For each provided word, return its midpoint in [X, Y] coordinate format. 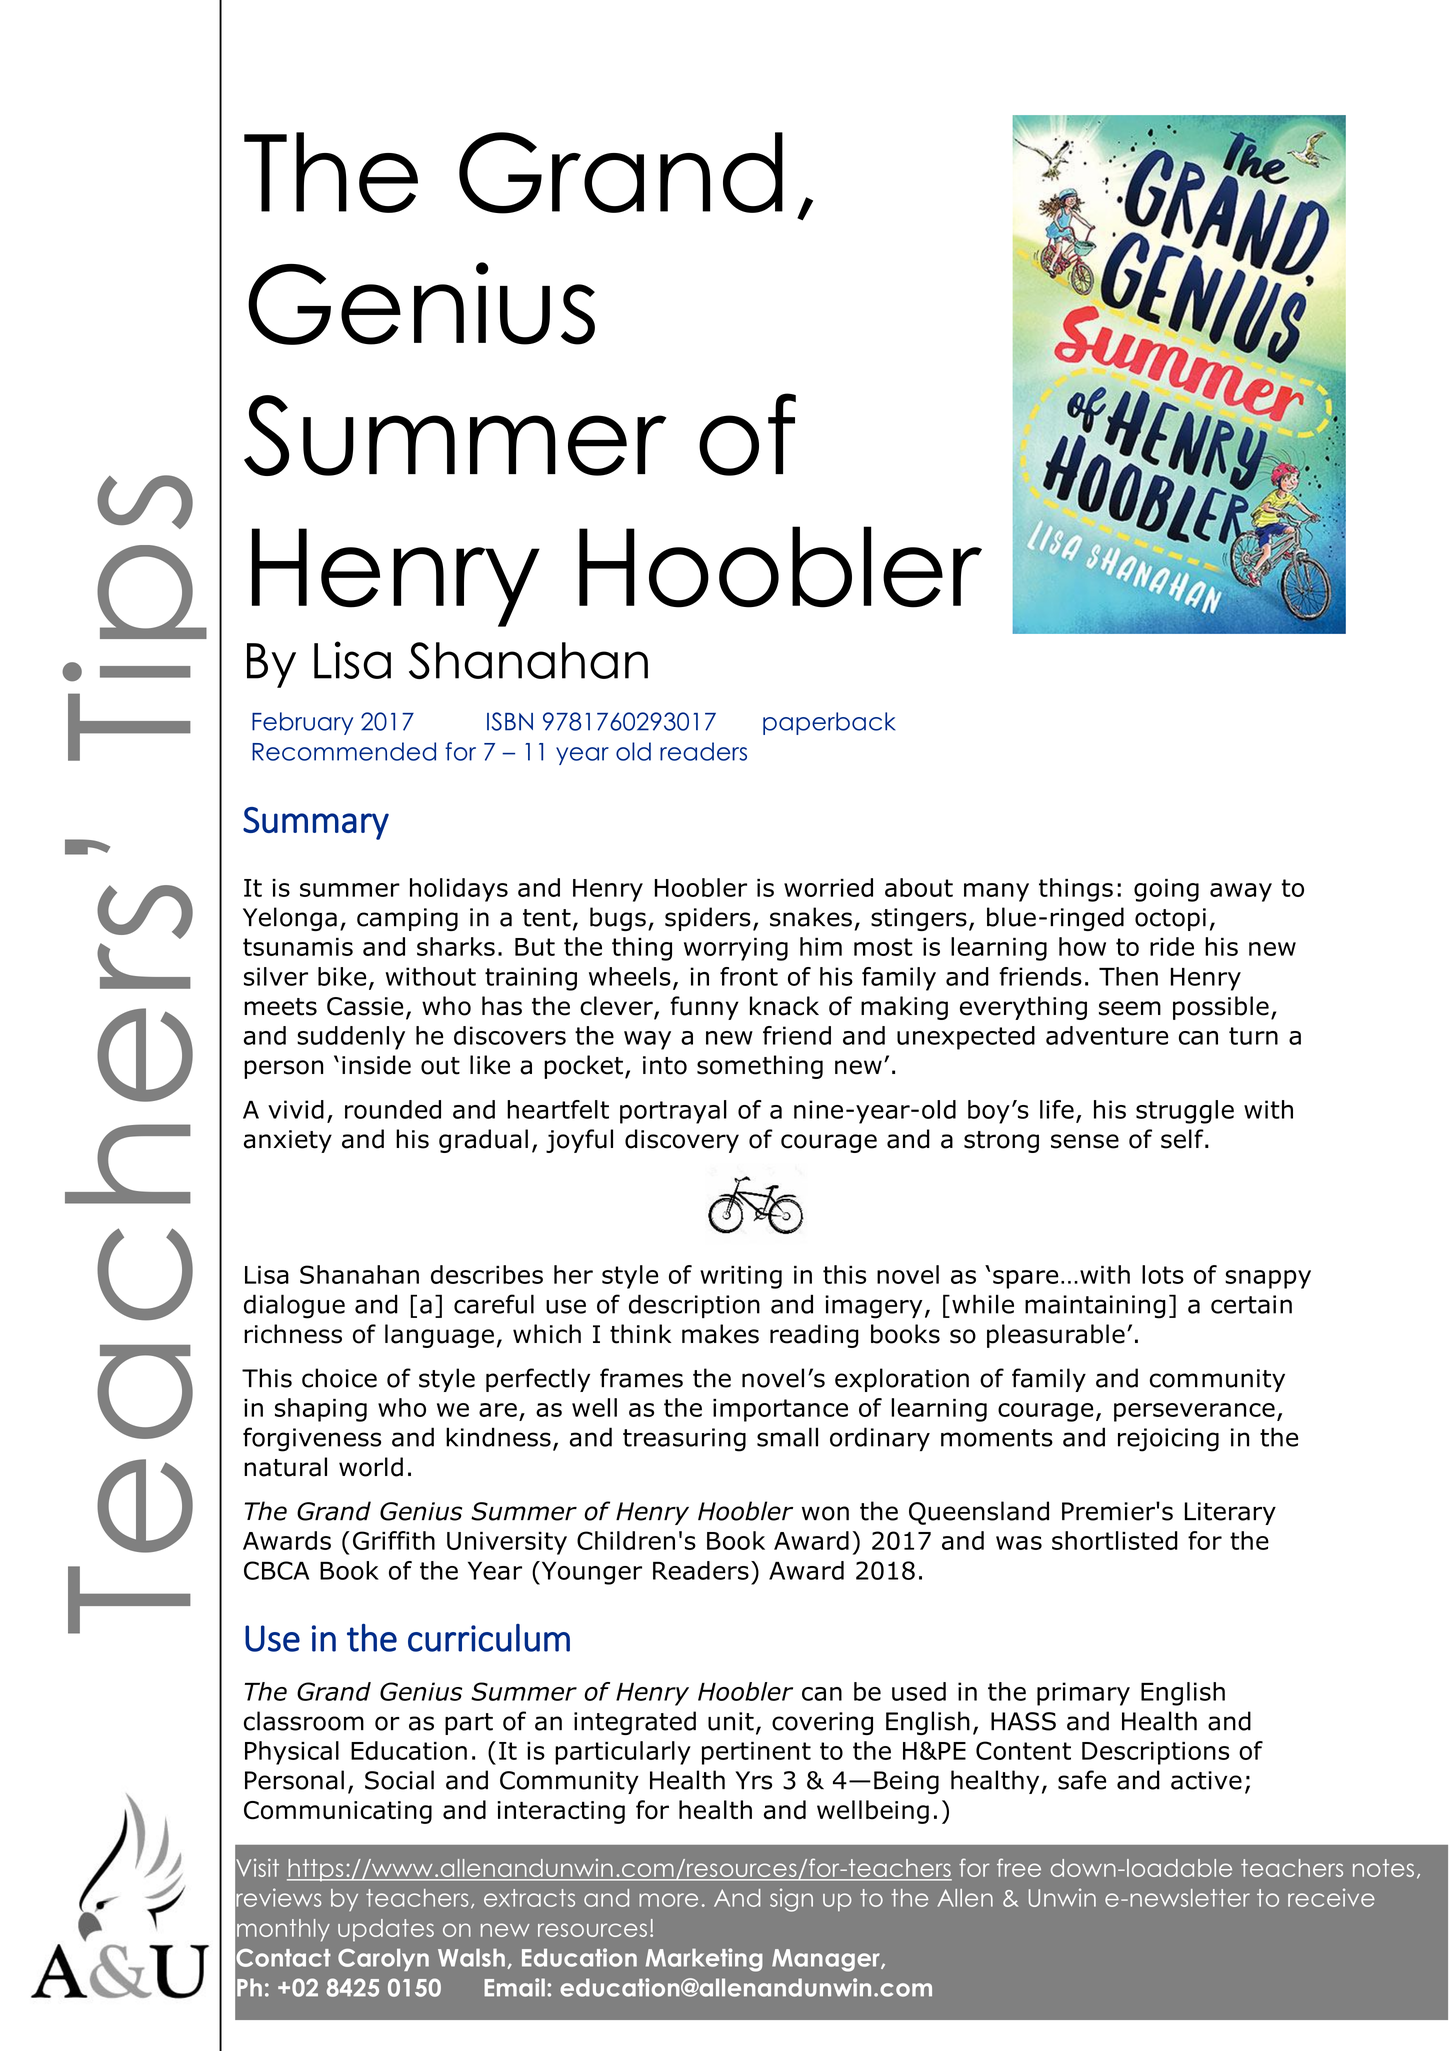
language [439, 1336]
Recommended [344, 751]
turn [1253, 1036]
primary [1083, 1694]
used [919, 1691]
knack [784, 1006]
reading [814, 1336]
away [1241, 892]
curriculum [489, 1638]
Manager [827, 1960]
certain [1251, 1304]
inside [376, 1065]
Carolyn [383, 1959]
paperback [829, 723]
